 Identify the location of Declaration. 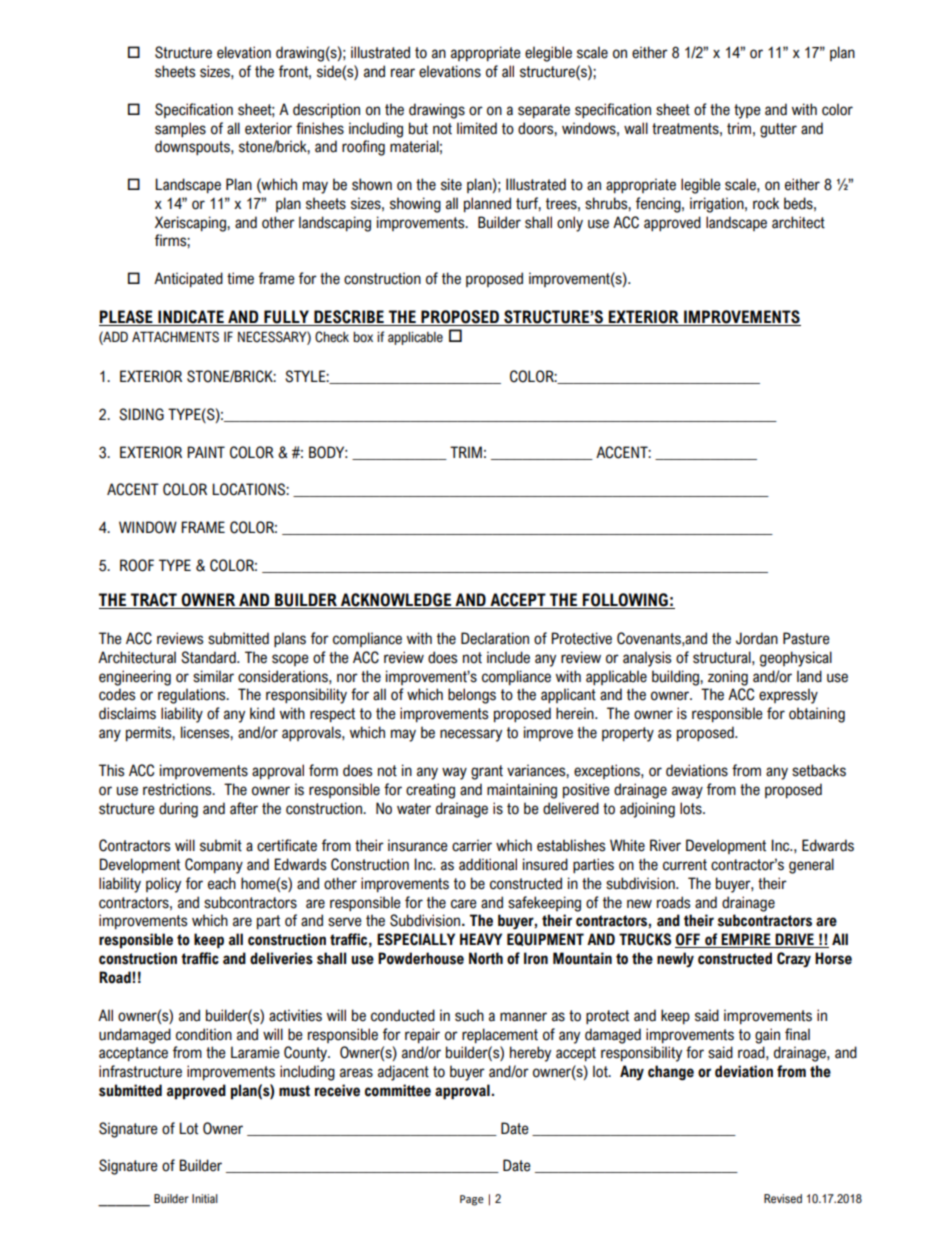
(495, 638).
